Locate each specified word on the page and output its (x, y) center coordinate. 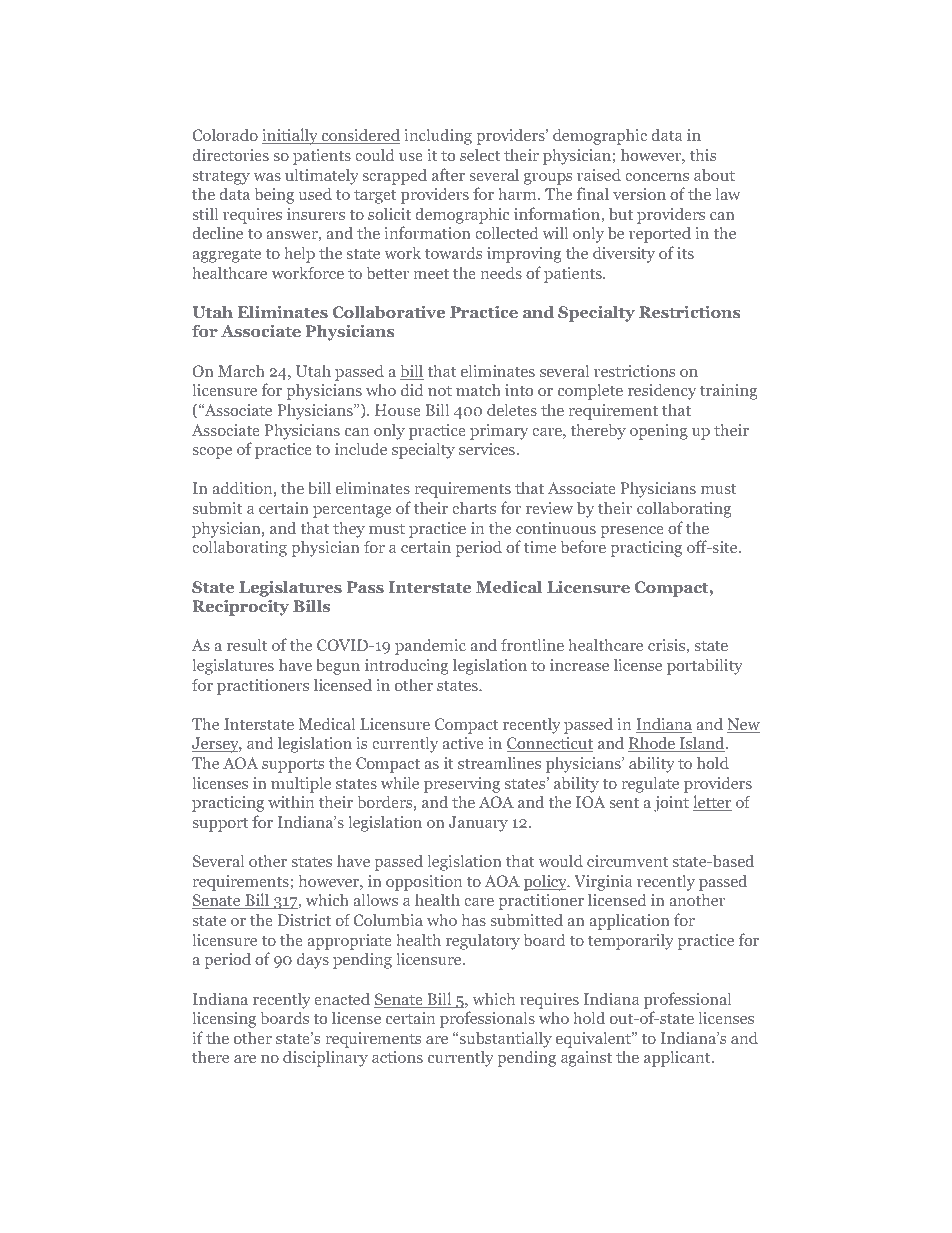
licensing (224, 1019)
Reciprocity (241, 607)
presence (632, 532)
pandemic (430, 646)
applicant (678, 1058)
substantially (504, 1039)
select (480, 154)
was (267, 177)
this (703, 154)
